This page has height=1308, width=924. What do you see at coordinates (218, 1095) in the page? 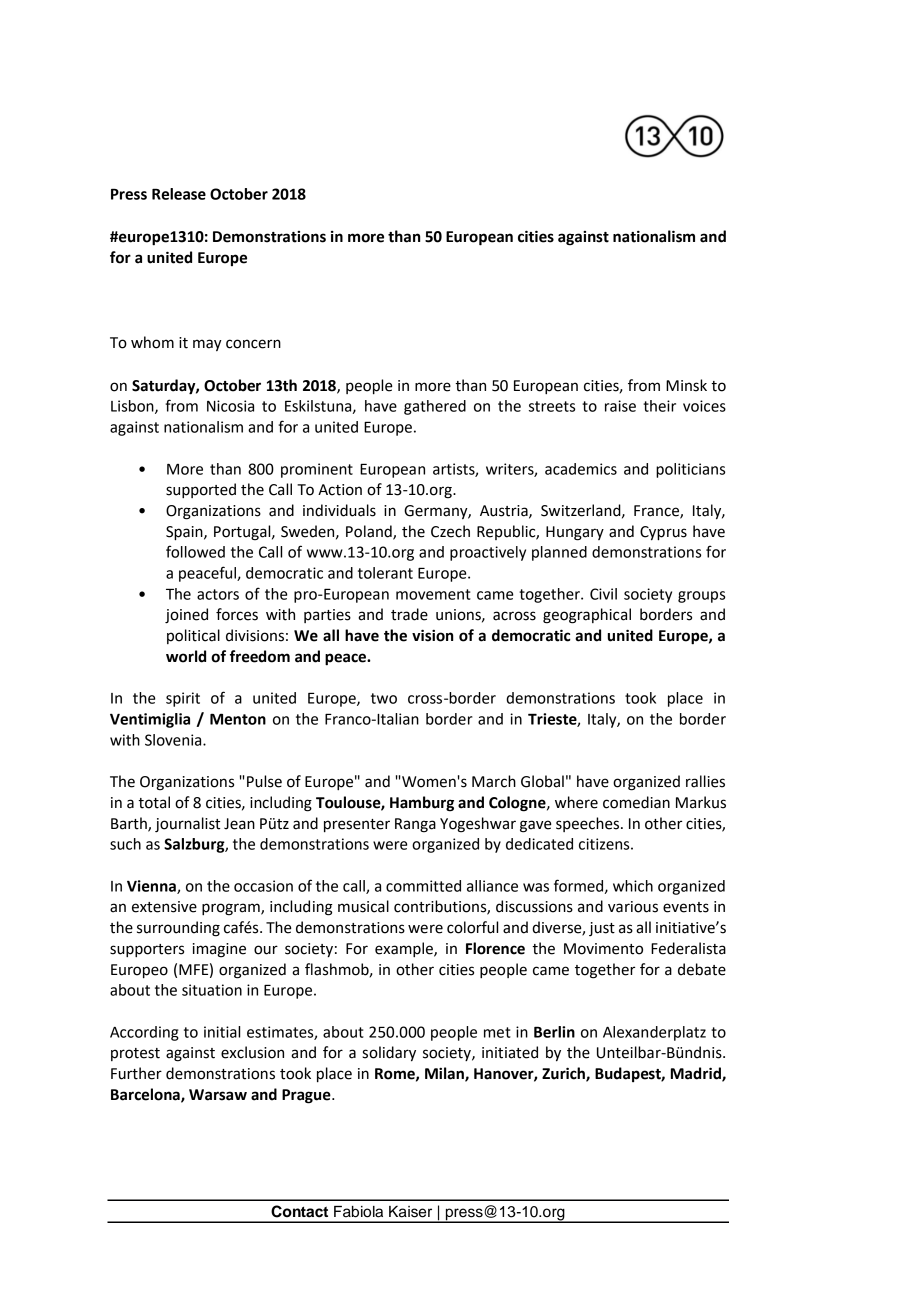
I see `Warsaw` at bounding box center [218, 1095].
